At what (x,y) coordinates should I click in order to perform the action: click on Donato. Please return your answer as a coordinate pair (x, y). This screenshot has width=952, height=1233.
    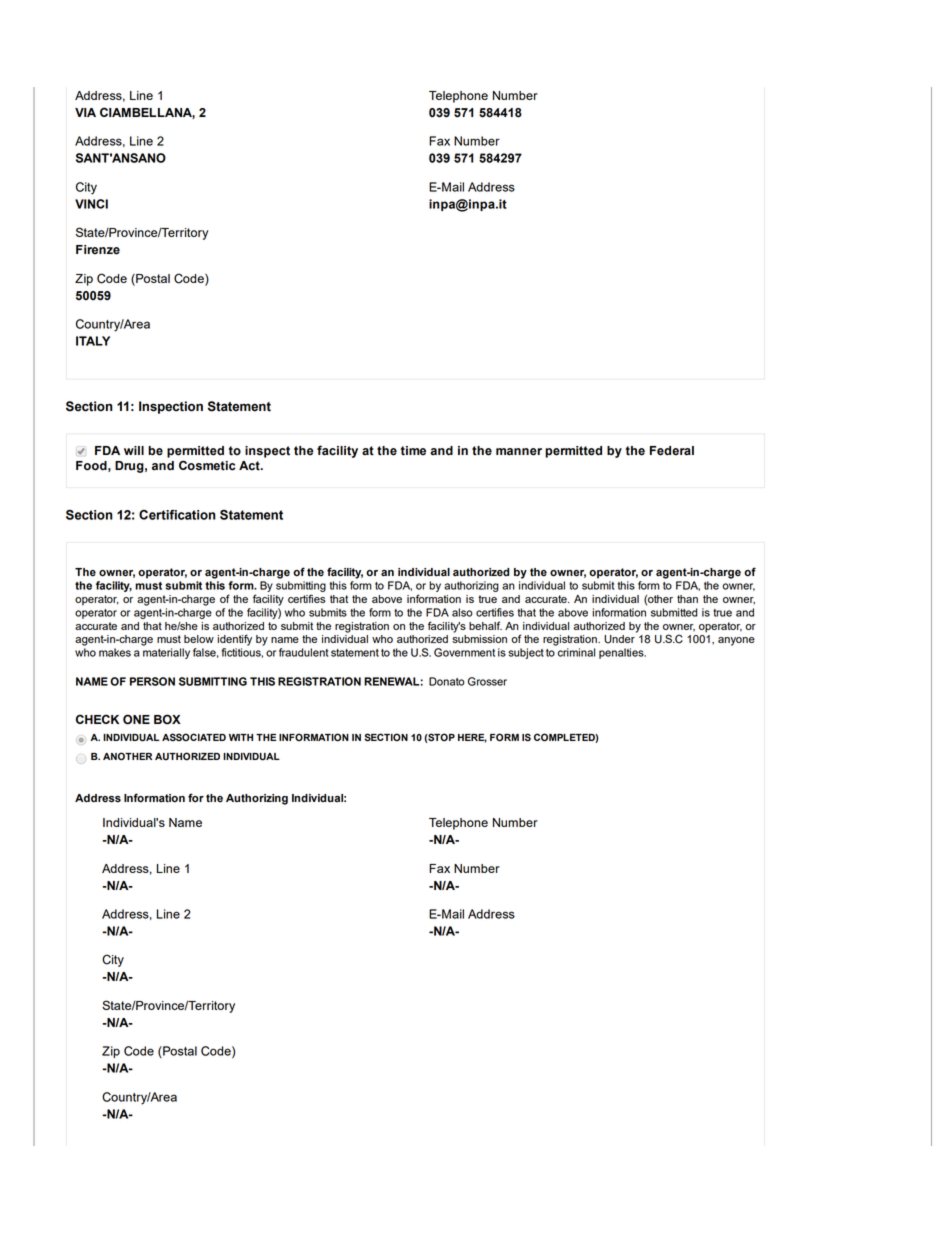
    Looking at the image, I should click on (447, 681).
